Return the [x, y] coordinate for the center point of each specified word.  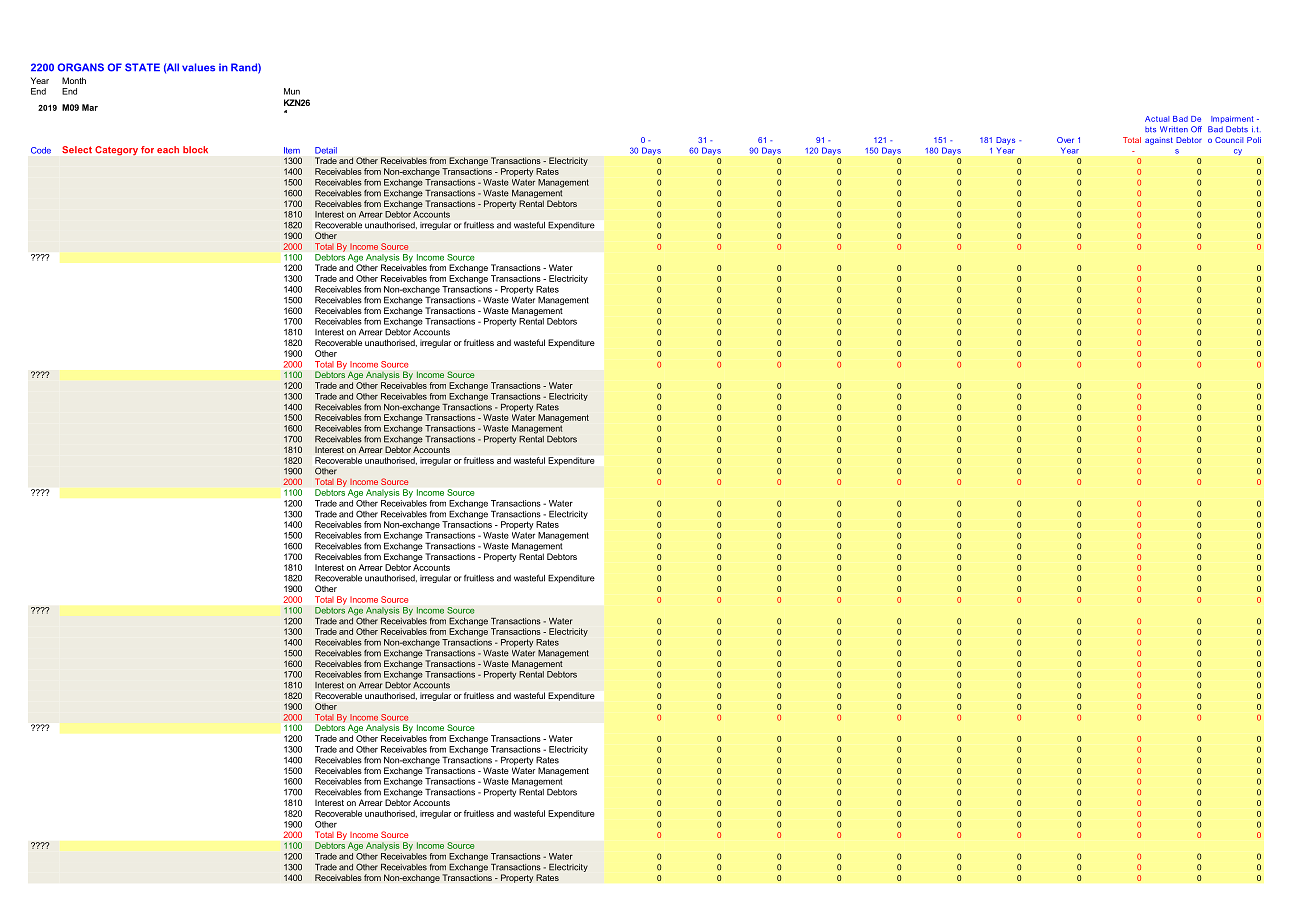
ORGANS [81, 67]
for [147, 149]
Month [74, 80]
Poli [1254, 140]
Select [77, 150]
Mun [292, 91]
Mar [90, 107]
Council [1229, 140]
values [198, 67]
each [168, 149]
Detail [326, 150]
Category [116, 150]
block [195, 149]
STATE [142, 67]
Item [292, 150]
